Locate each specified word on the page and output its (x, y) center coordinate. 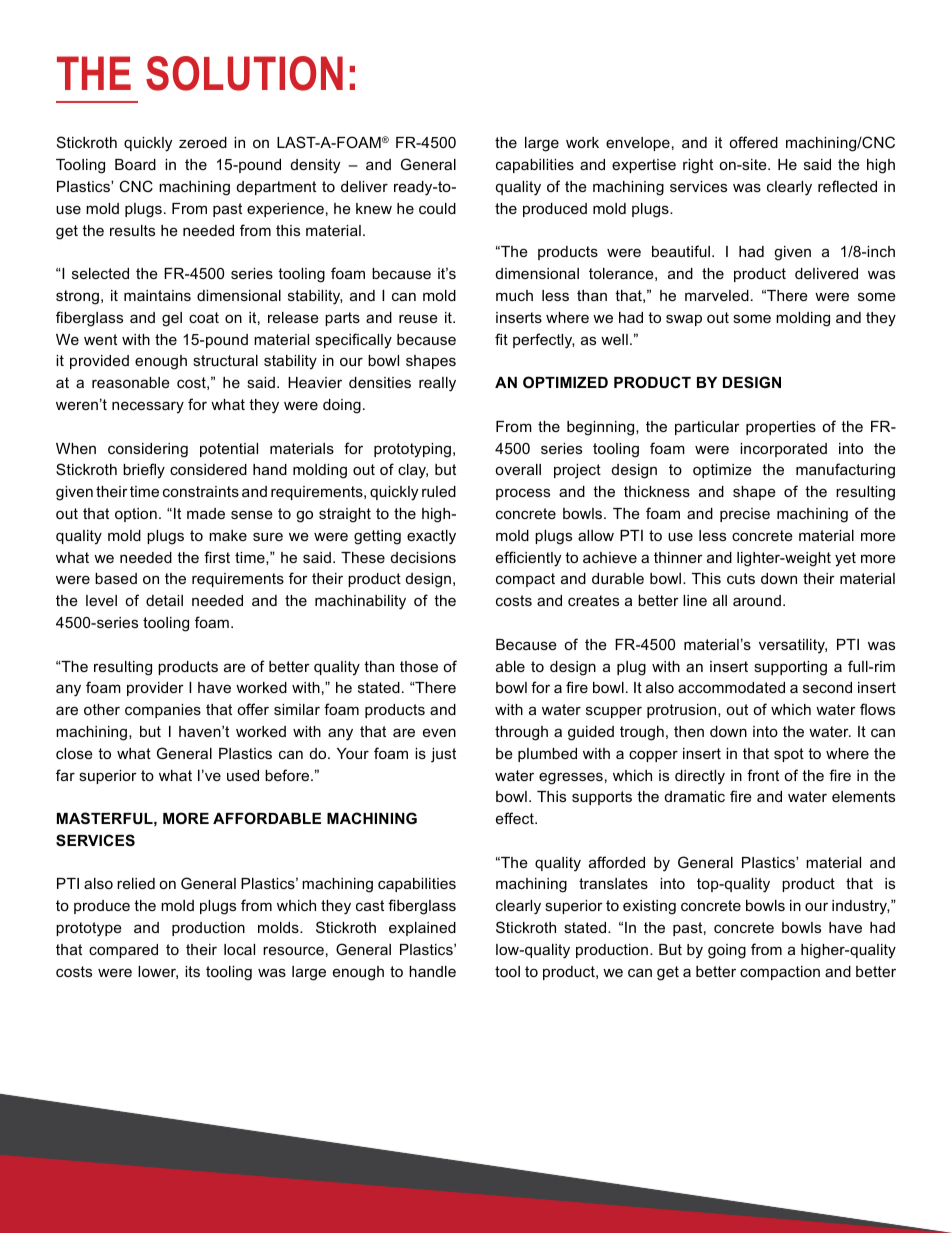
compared (123, 951)
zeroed (203, 142)
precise (745, 515)
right (698, 166)
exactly (431, 537)
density (315, 166)
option (136, 515)
